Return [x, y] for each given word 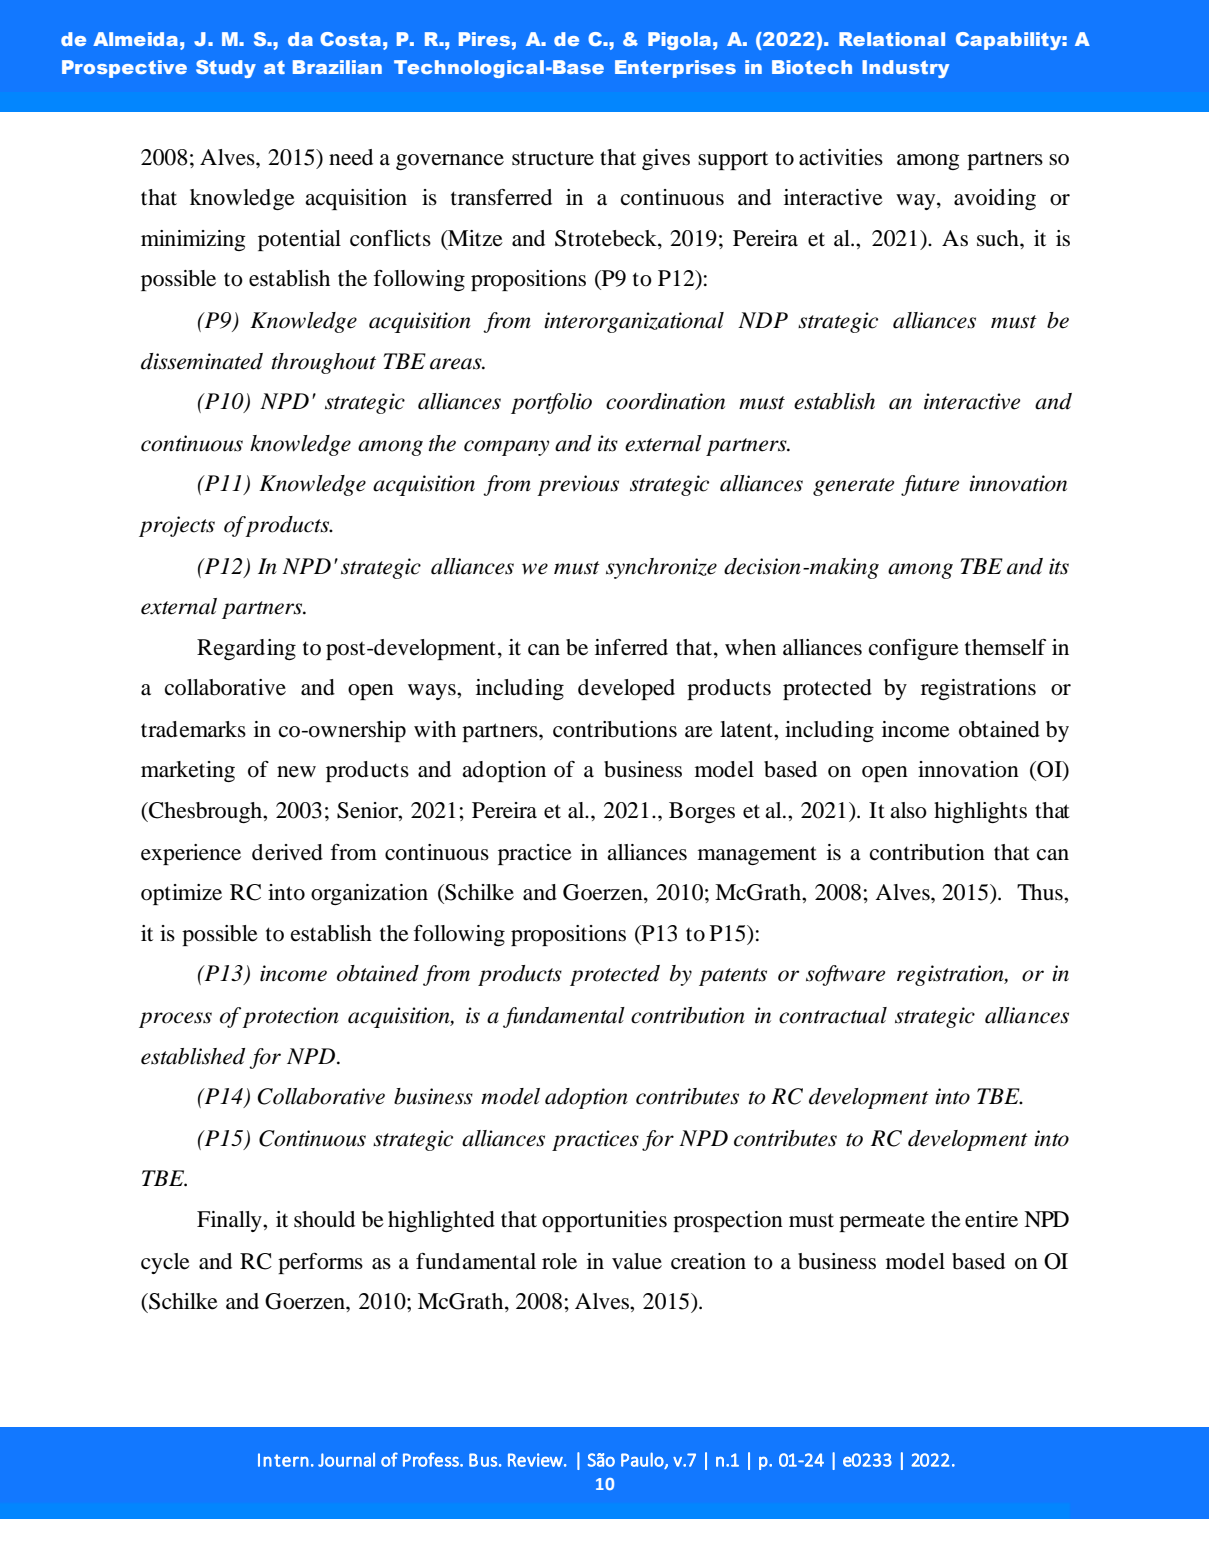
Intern [283, 1460]
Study [226, 69]
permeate [882, 1222]
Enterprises [675, 69]
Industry [905, 69]
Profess [432, 1459]
